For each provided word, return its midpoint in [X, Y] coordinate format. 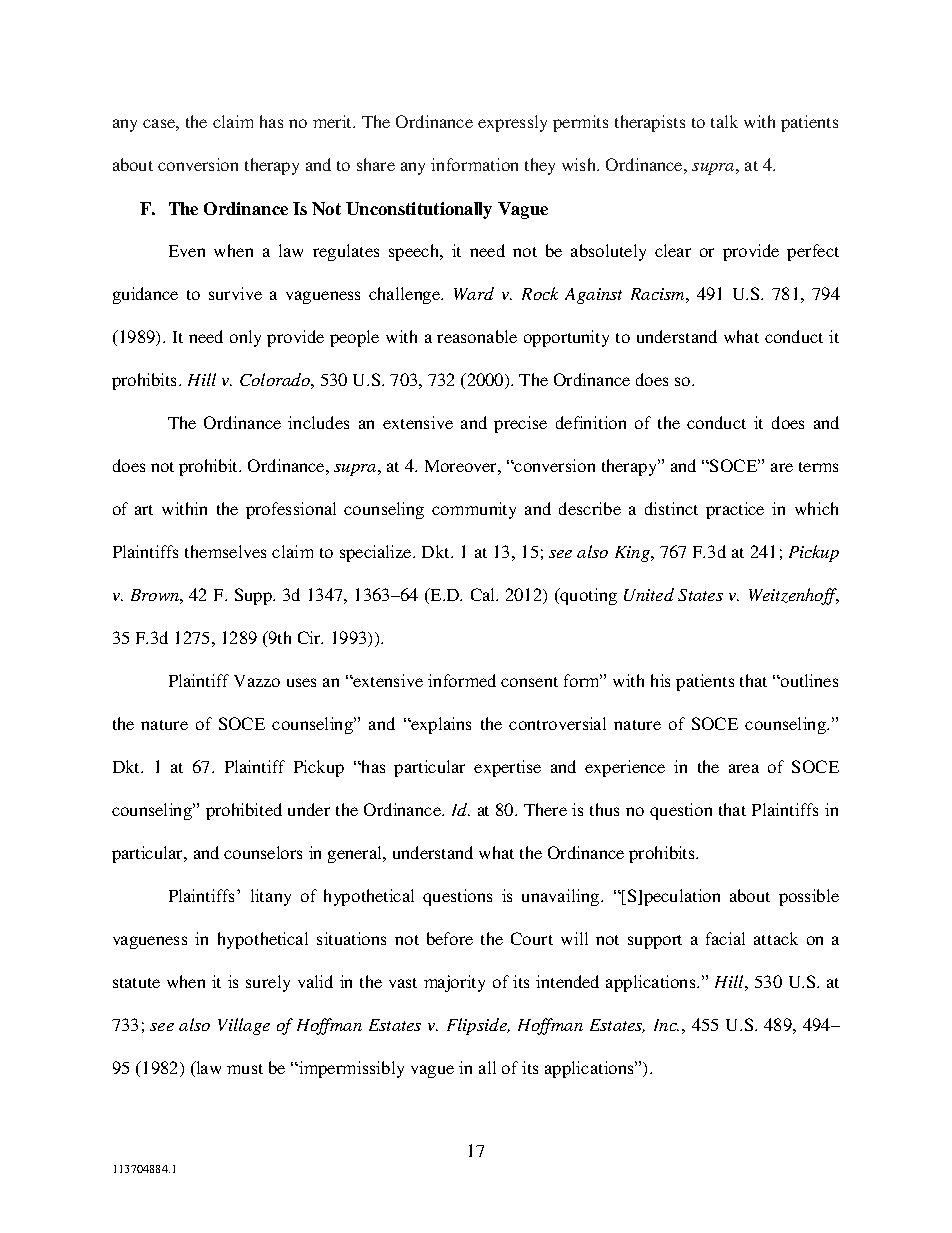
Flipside [478, 1026]
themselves [225, 551]
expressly [512, 123]
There [545, 809]
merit [334, 121]
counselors [263, 852]
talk [724, 121]
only [245, 338]
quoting [587, 596]
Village [244, 1026]
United [649, 594]
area [744, 768]
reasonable [477, 336]
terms [818, 467]
